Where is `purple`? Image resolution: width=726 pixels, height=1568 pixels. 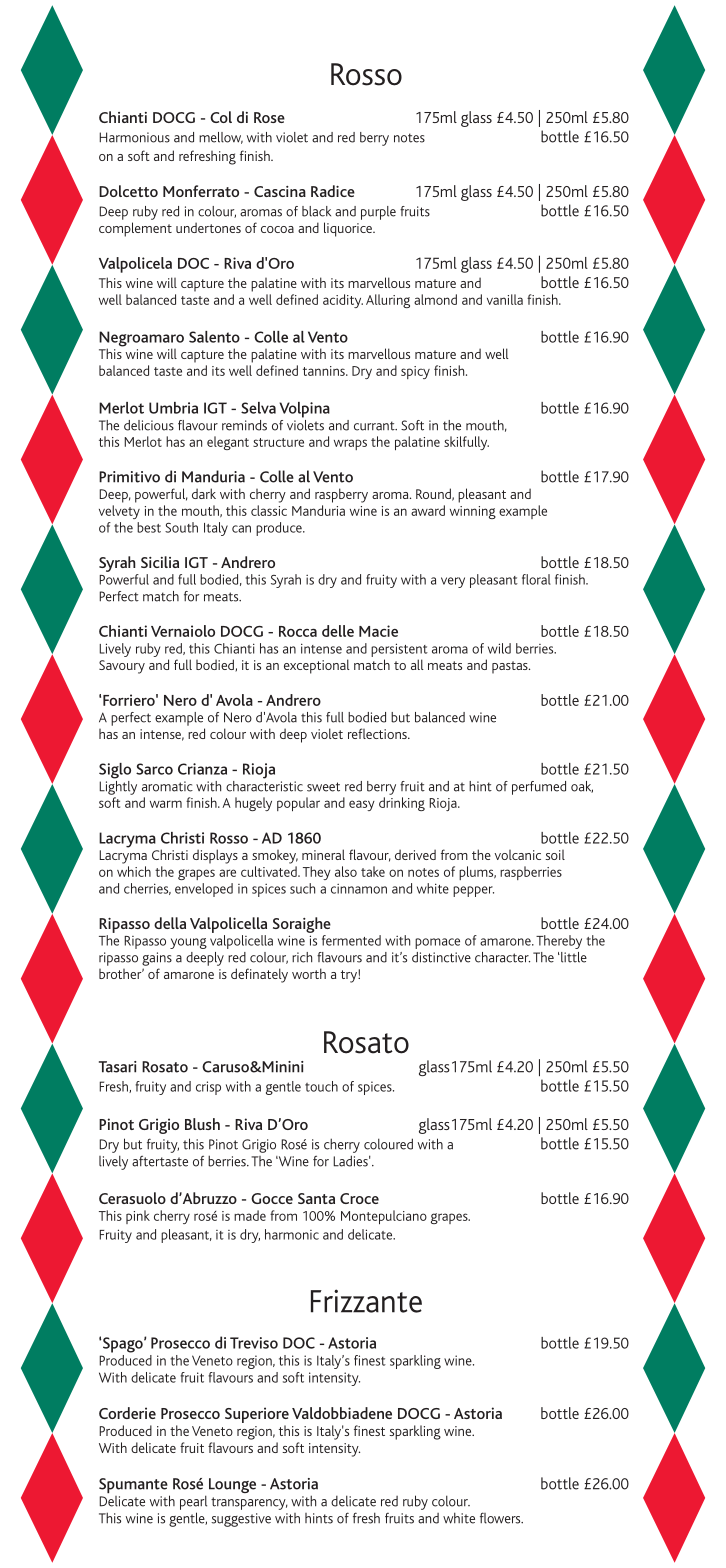
purple is located at coordinates (378, 213).
